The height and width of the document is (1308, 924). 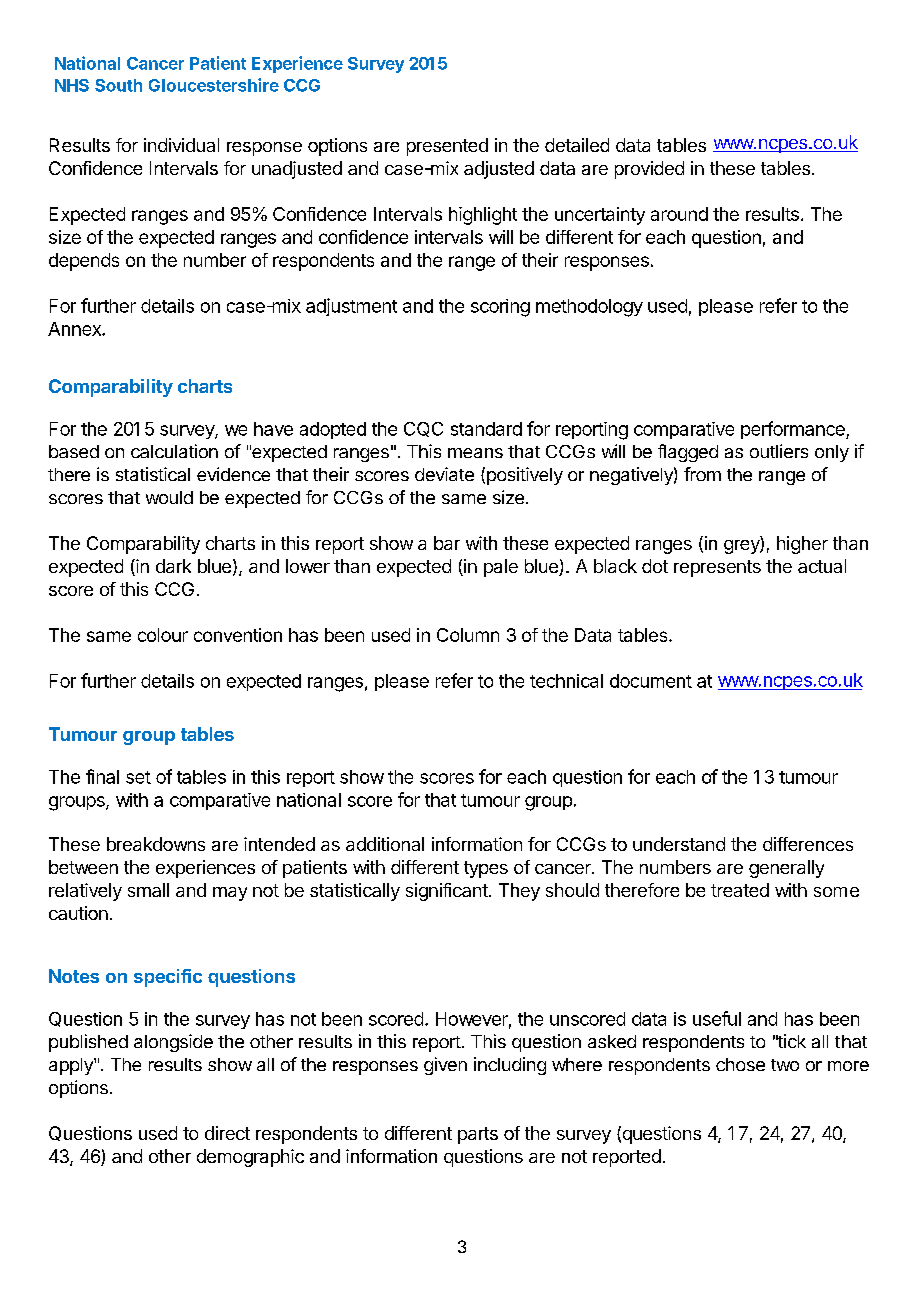 I want to click on standard, so click(x=486, y=429).
